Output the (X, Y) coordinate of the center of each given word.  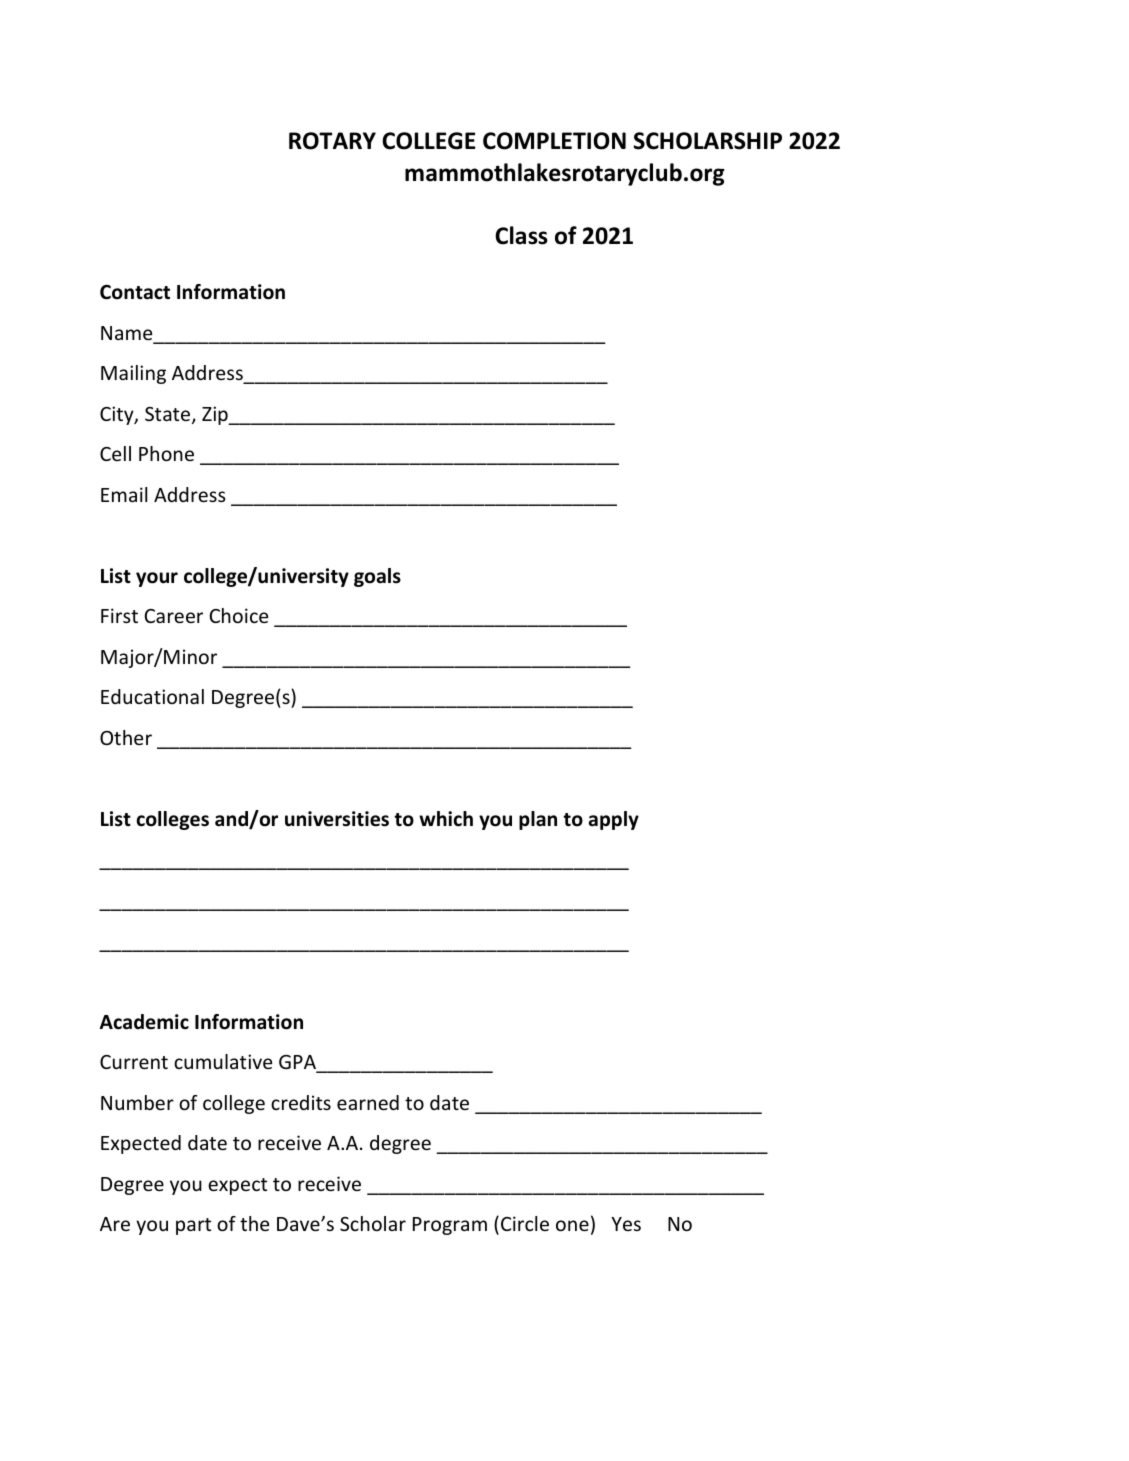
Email (124, 494)
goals (377, 577)
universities (337, 819)
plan (538, 820)
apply (613, 820)
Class (521, 235)
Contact (135, 292)
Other (126, 737)
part (193, 1226)
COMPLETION (554, 141)
